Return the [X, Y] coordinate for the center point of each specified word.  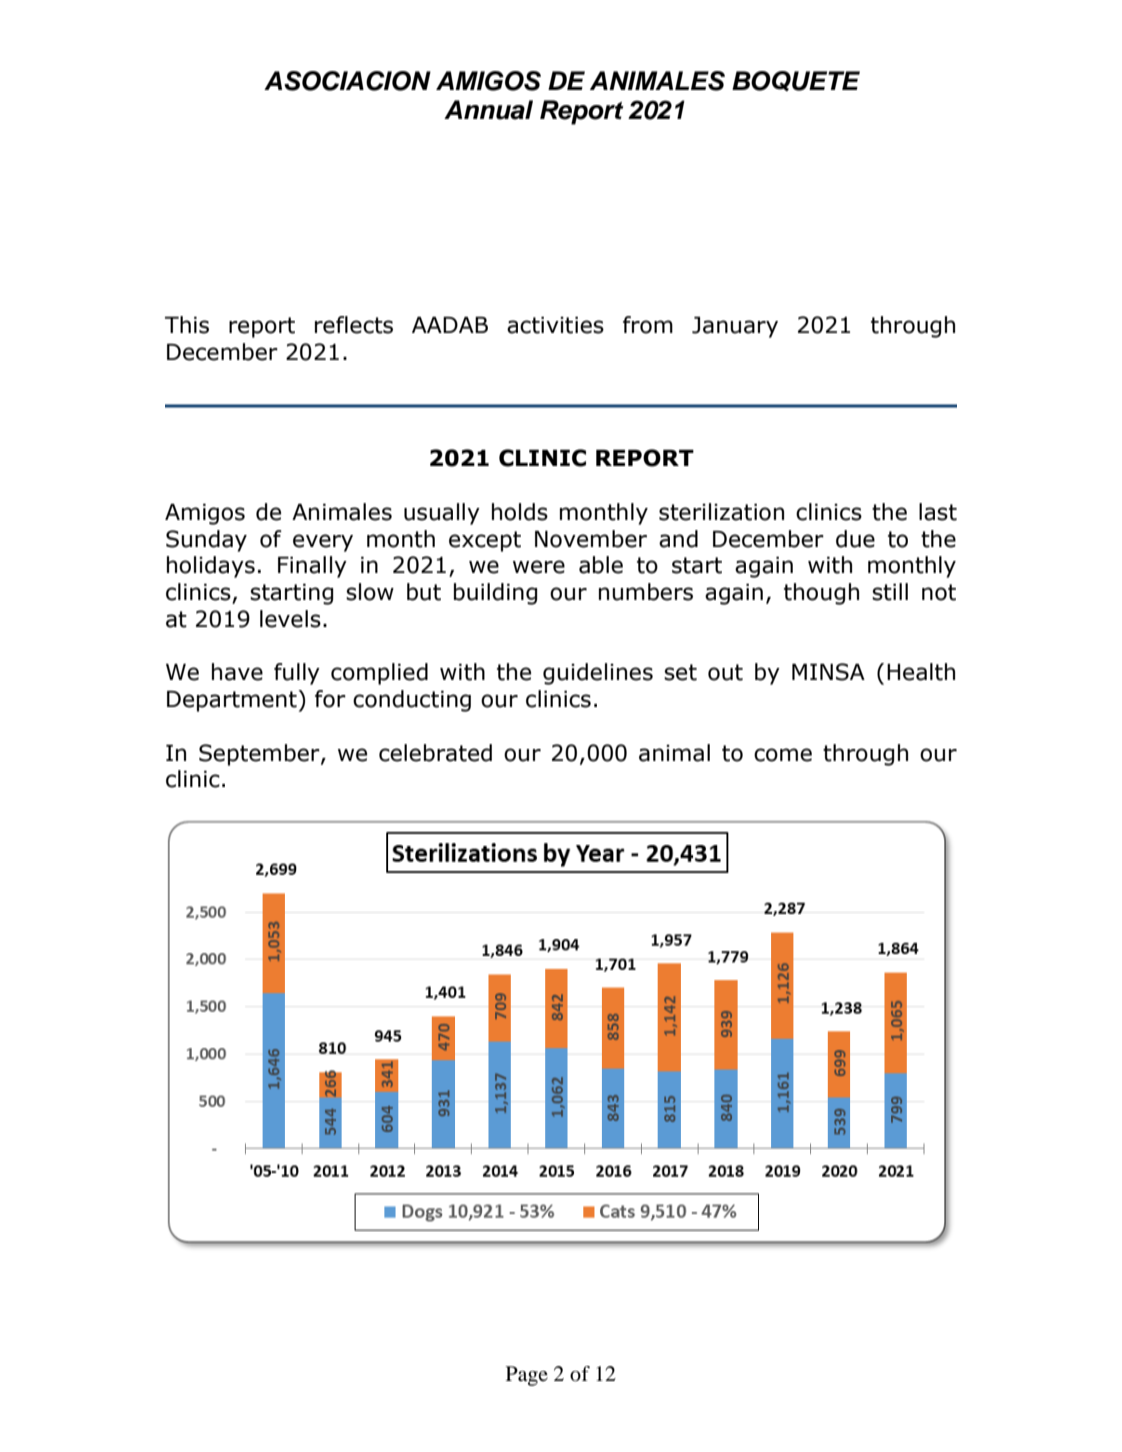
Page [527, 1376]
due [855, 539]
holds [520, 512]
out [725, 672]
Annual [488, 110]
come [783, 755]
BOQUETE [796, 81]
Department [233, 701]
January [735, 327]
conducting [412, 701]
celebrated [435, 753]
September [260, 755]
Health [921, 672]
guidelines [598, 674]
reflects [354, 325]
